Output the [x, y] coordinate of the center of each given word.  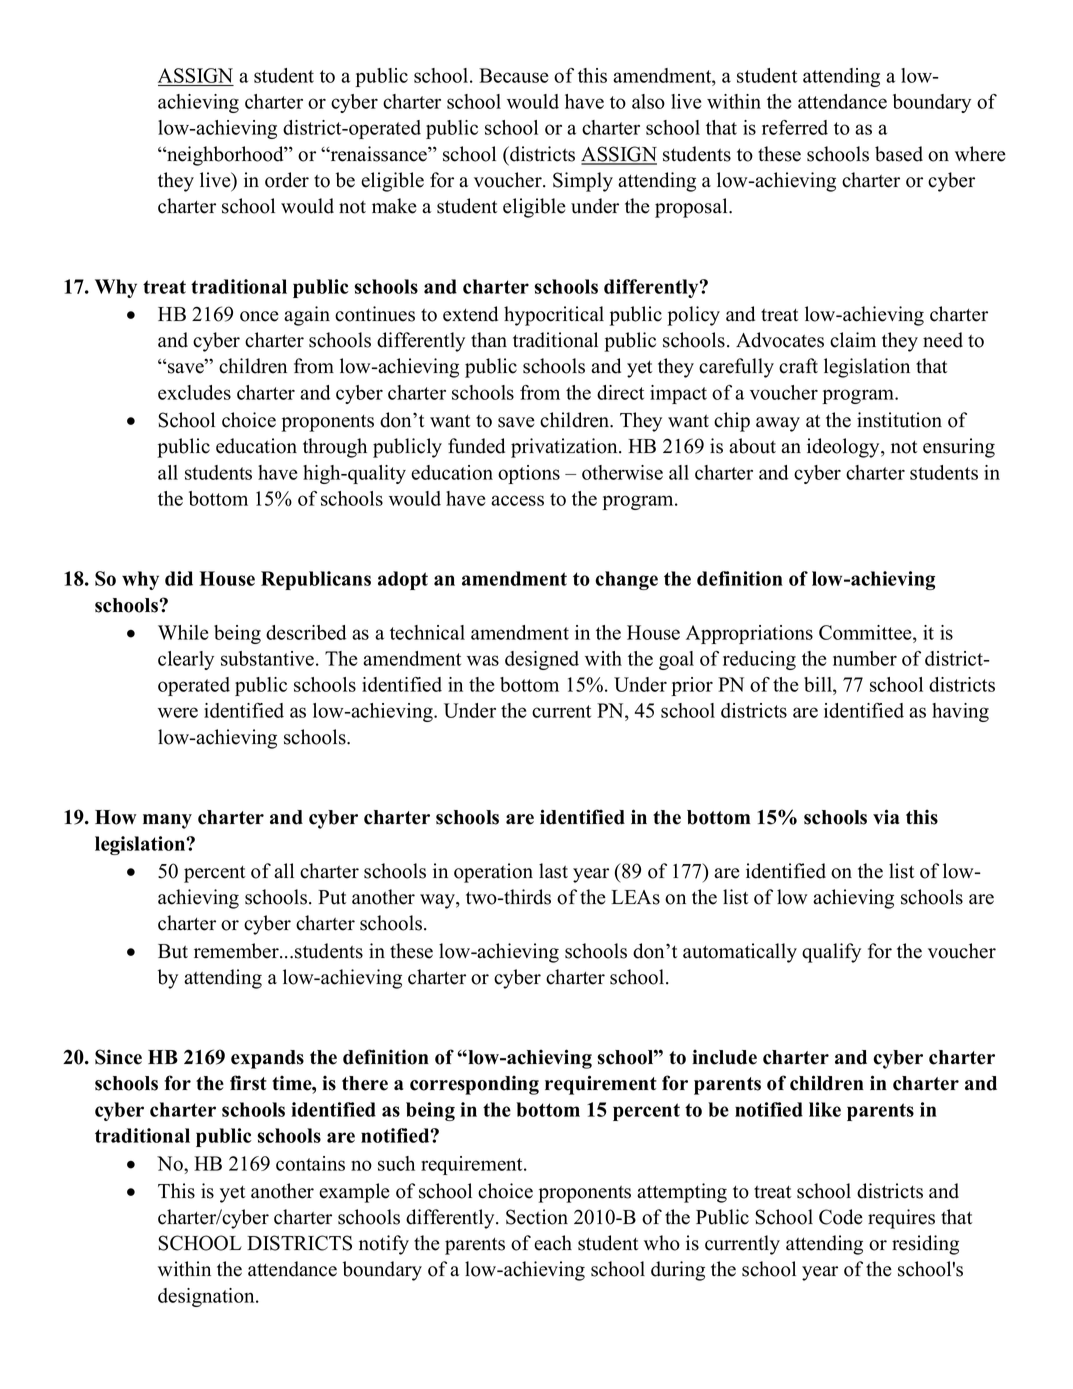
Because [514, 75]
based [899, 154]
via [886, 816]
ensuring [959, 448]
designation [207, 1297]
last [553, 871]
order [287, 180]
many [167, 821]
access [517, 500]
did [179, 578]
